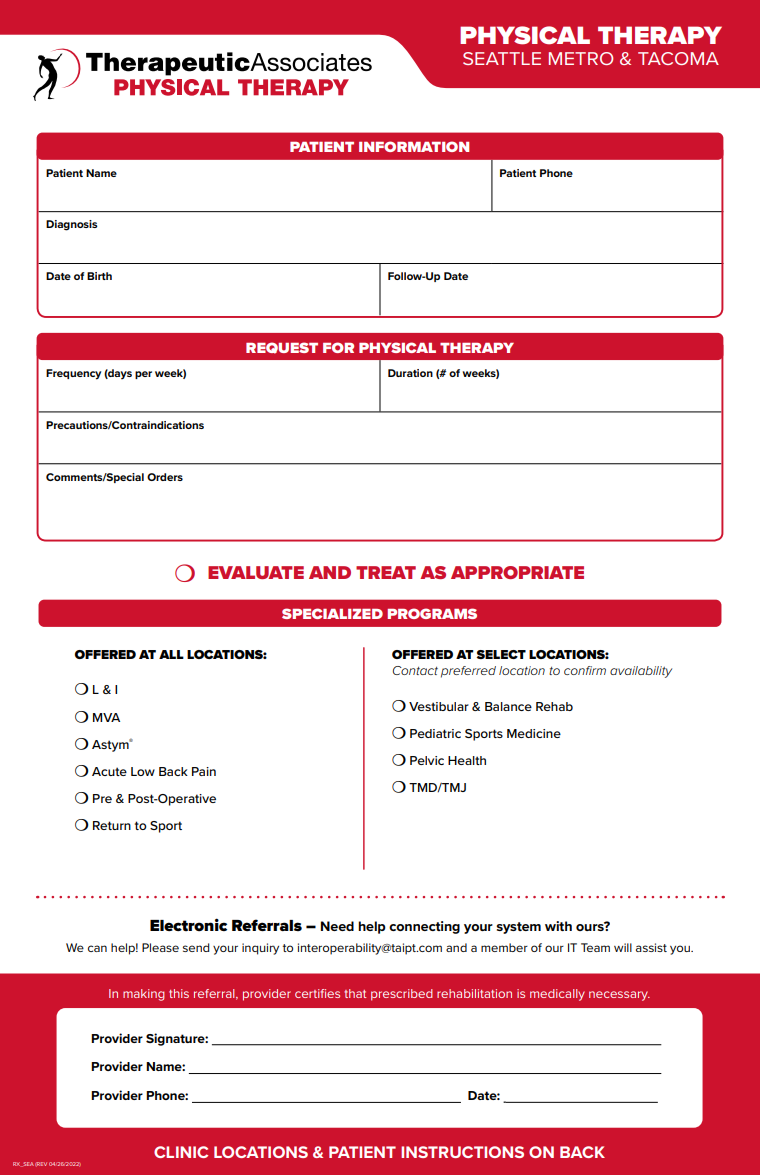 The image size is (760, 1175). What do you see at coordinates (410, 373) in the screenshot?
I see `Duration` at bounding box center [410, 373].
